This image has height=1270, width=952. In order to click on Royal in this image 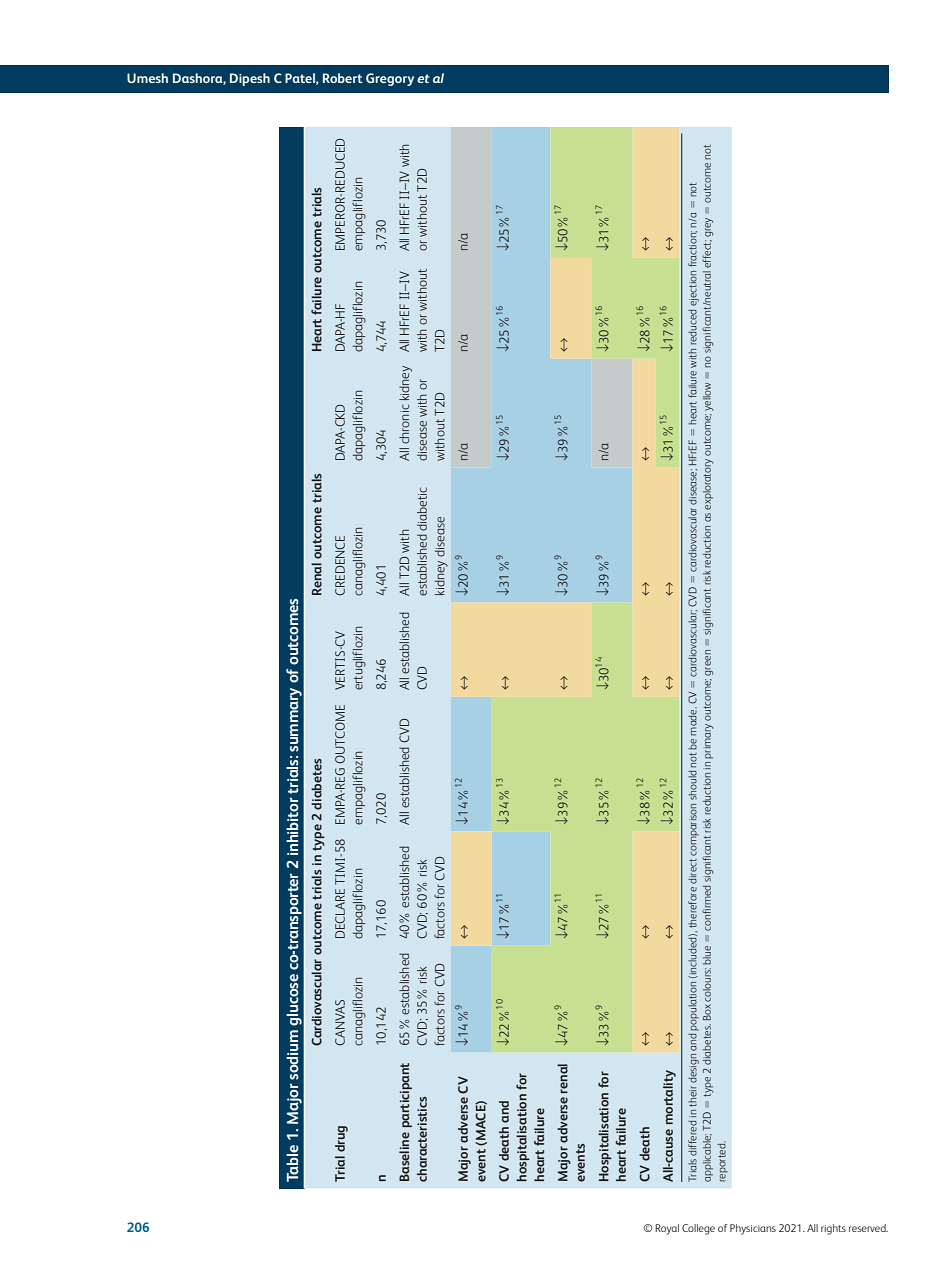, I will do `click(667, 1229)`.
